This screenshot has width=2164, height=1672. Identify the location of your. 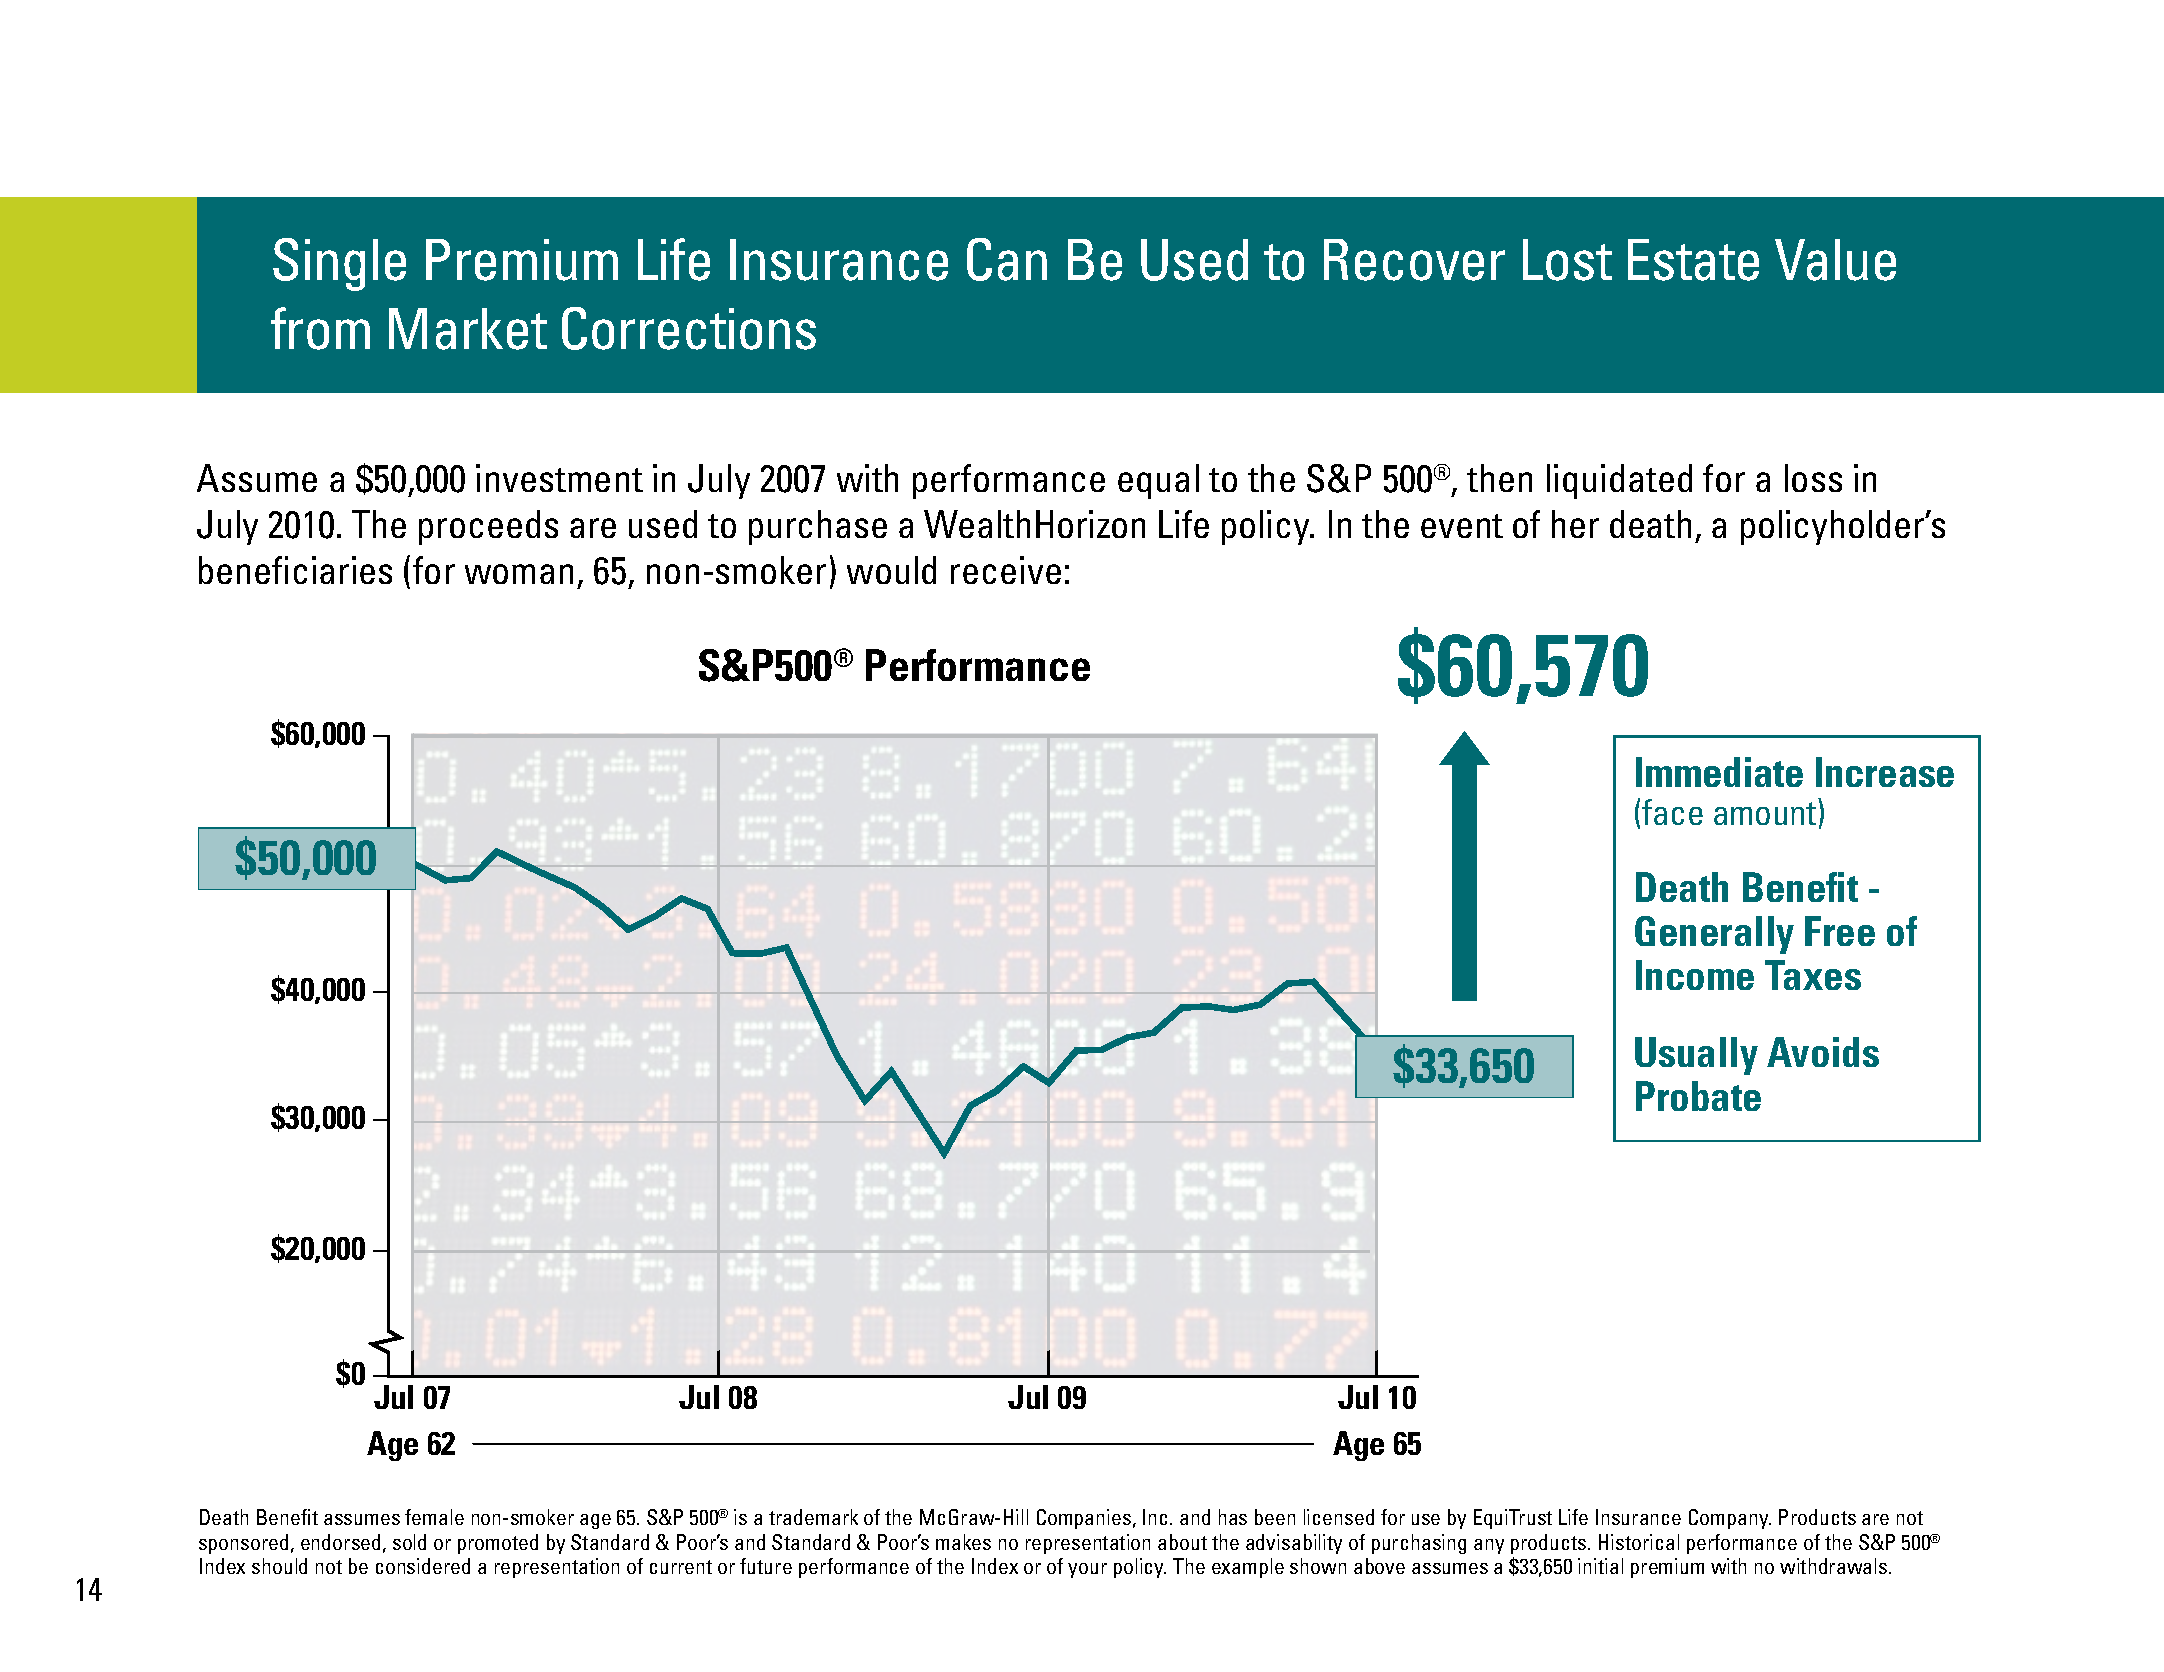
(1087, 1570).
